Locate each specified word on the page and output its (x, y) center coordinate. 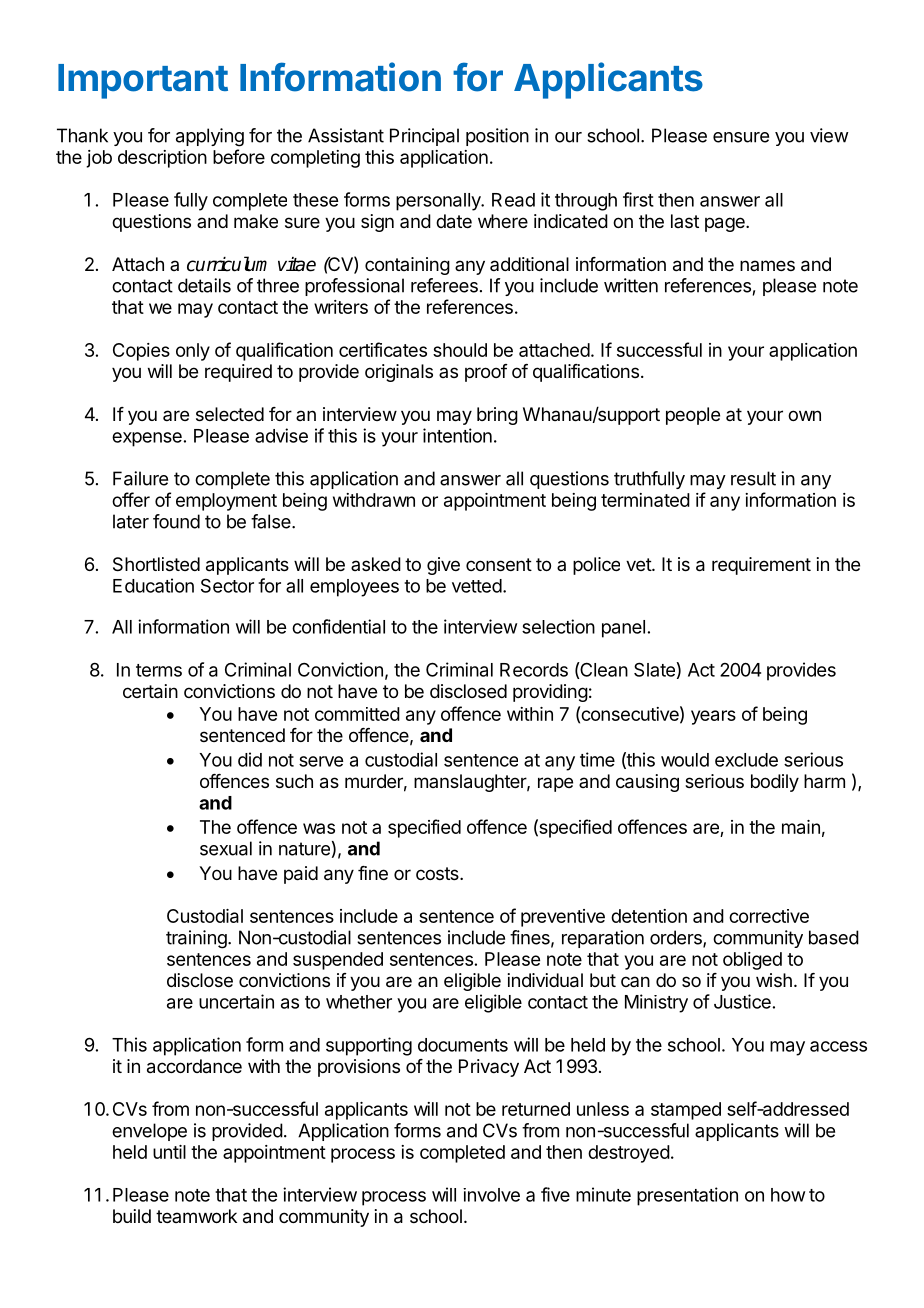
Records (534, 670)
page (726, 224)
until (169, 1152)
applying (210, 137)
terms (159, 670)
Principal (424, 137)
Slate (654, 669)
